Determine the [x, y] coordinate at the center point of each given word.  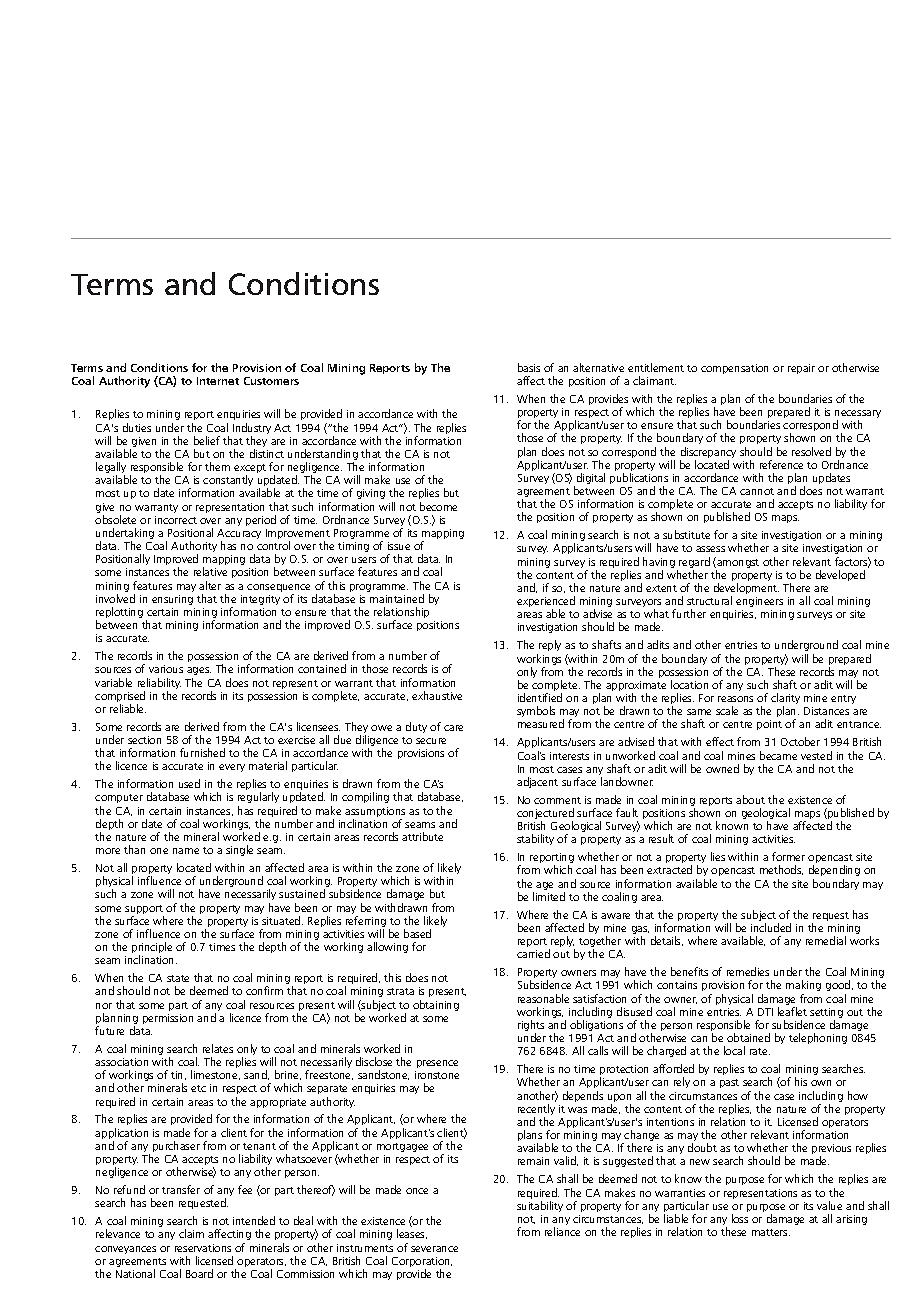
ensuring [172, 600]
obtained [748, 1037]
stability [535, 839]
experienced [546, 603]
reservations [203, 1248]
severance [434, 1249]
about [750, 799]
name [186, 851]
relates [218, 1048]
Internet [218, 381]
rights [531, 1027]
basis [529, 367]
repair [801, 369]
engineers [759, 604]
